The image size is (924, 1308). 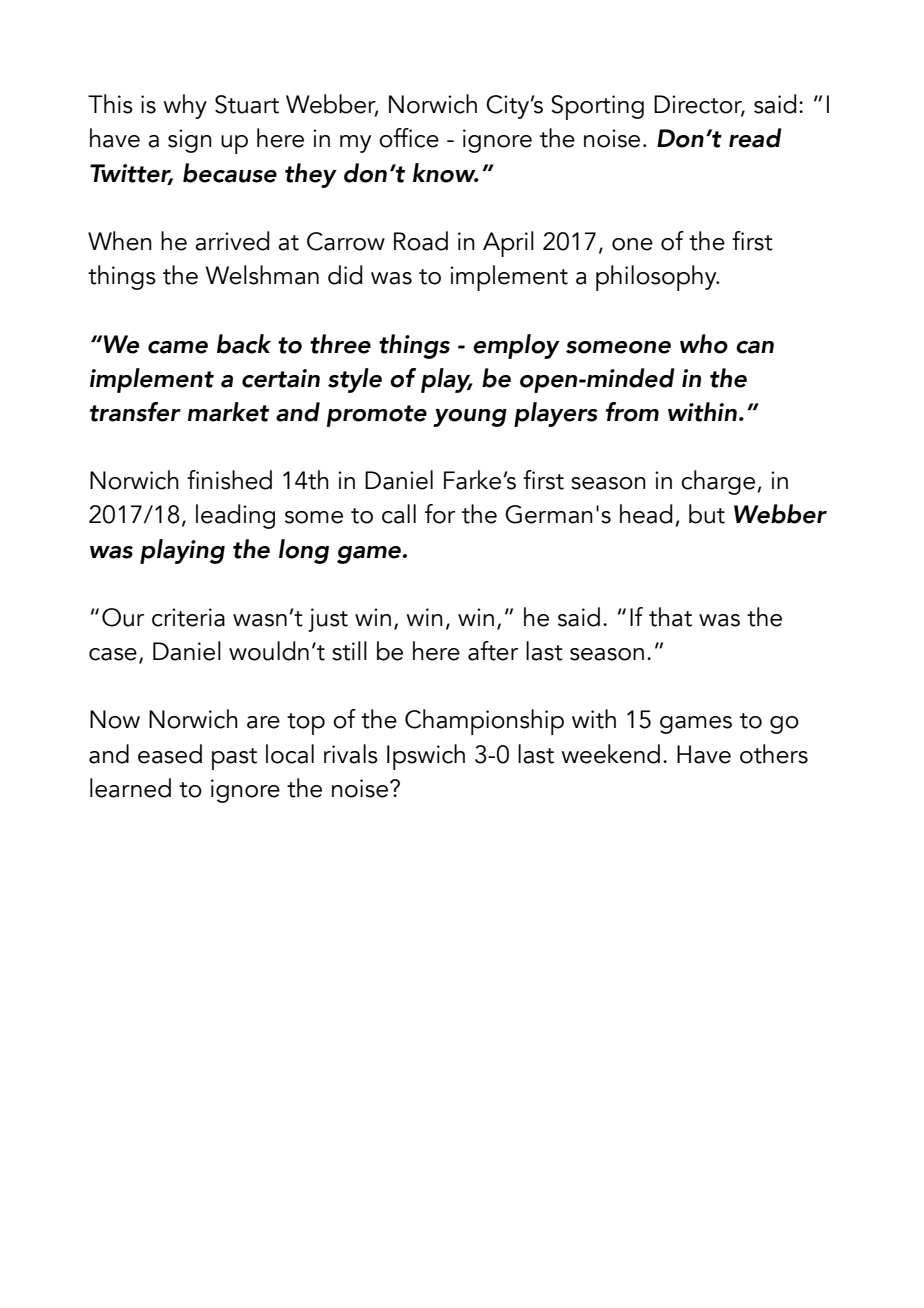 I want to click on leading, so click(x=235, y=516).
